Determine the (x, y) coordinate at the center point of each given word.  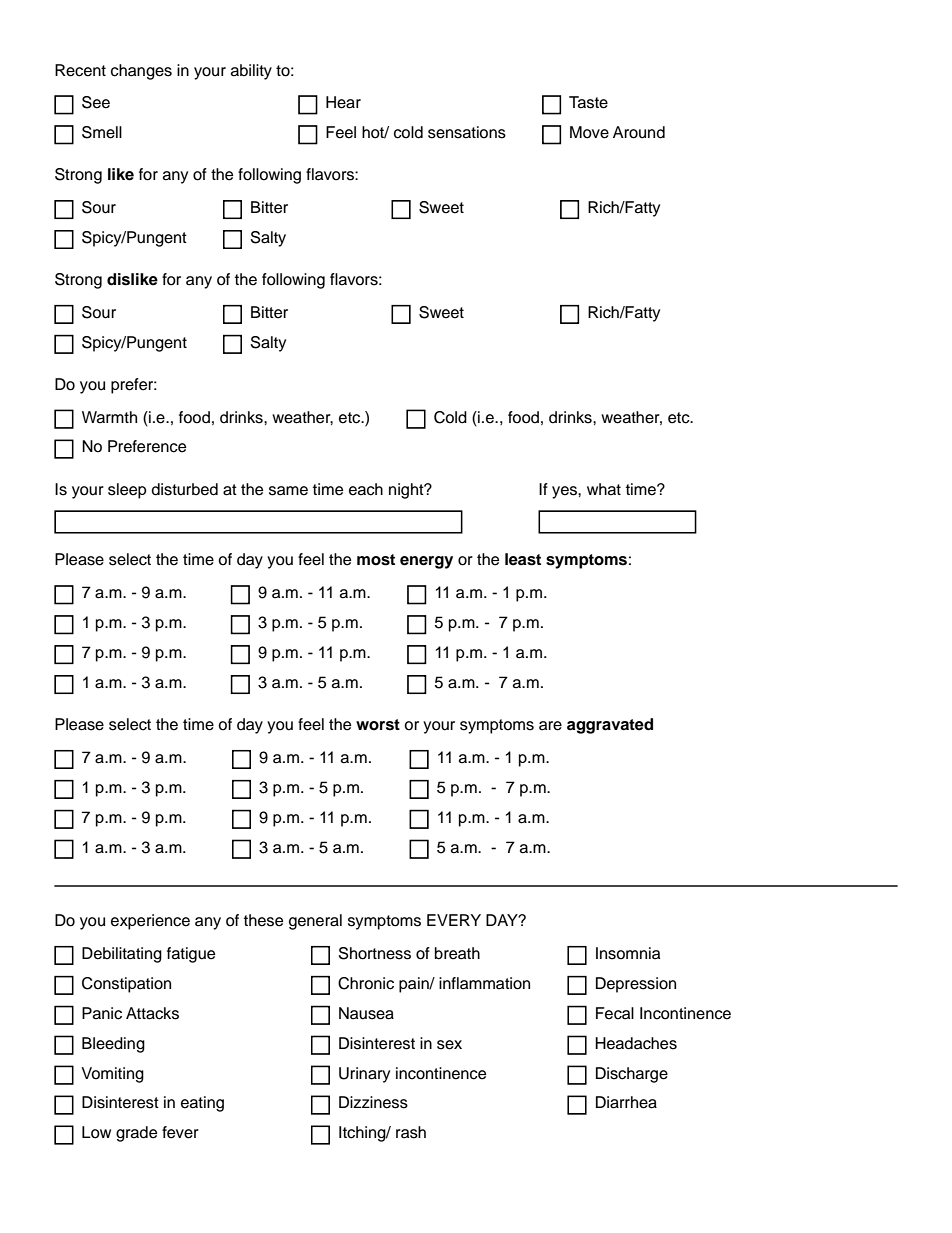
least (523, 559)
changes (141, 72)
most (376, 560)
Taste (588, 102)
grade (136, 1134)
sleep (127, 491)
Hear (343, 102)
